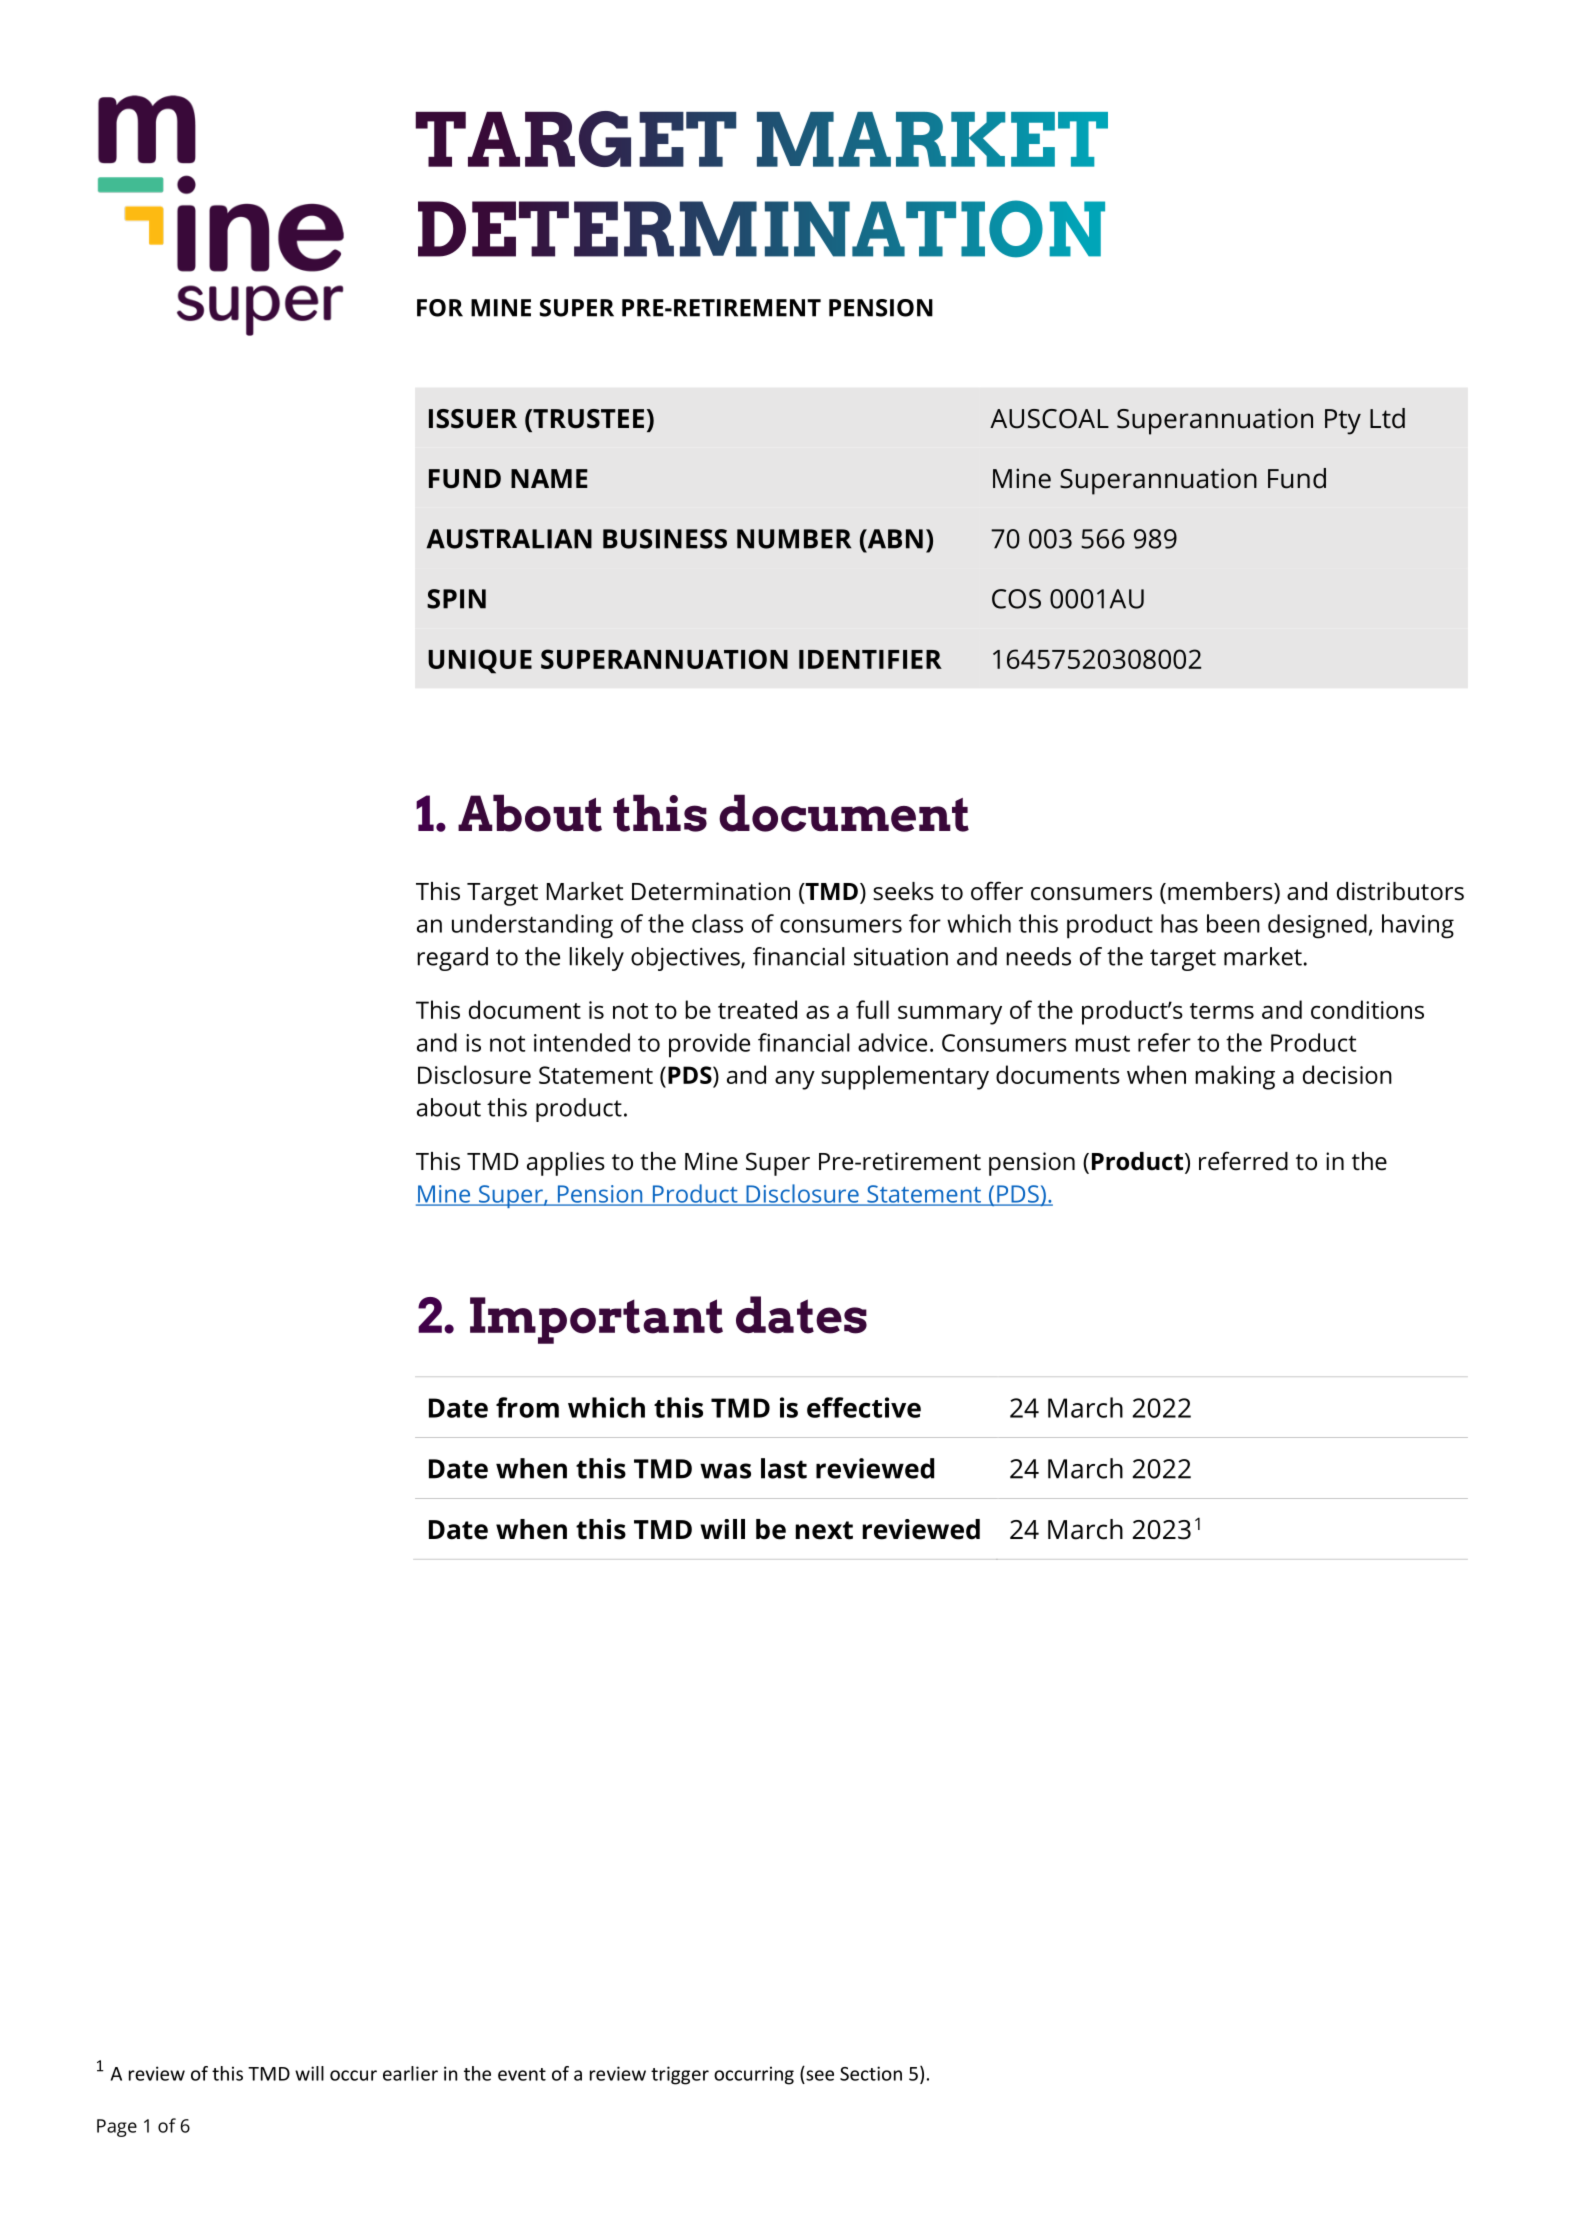 Image resolution: width=1579 pixels, height=2232 pixels. What do you see at coordinates (725, 1471) in the page?
I see `was` at bounding box center [725, 1471].
